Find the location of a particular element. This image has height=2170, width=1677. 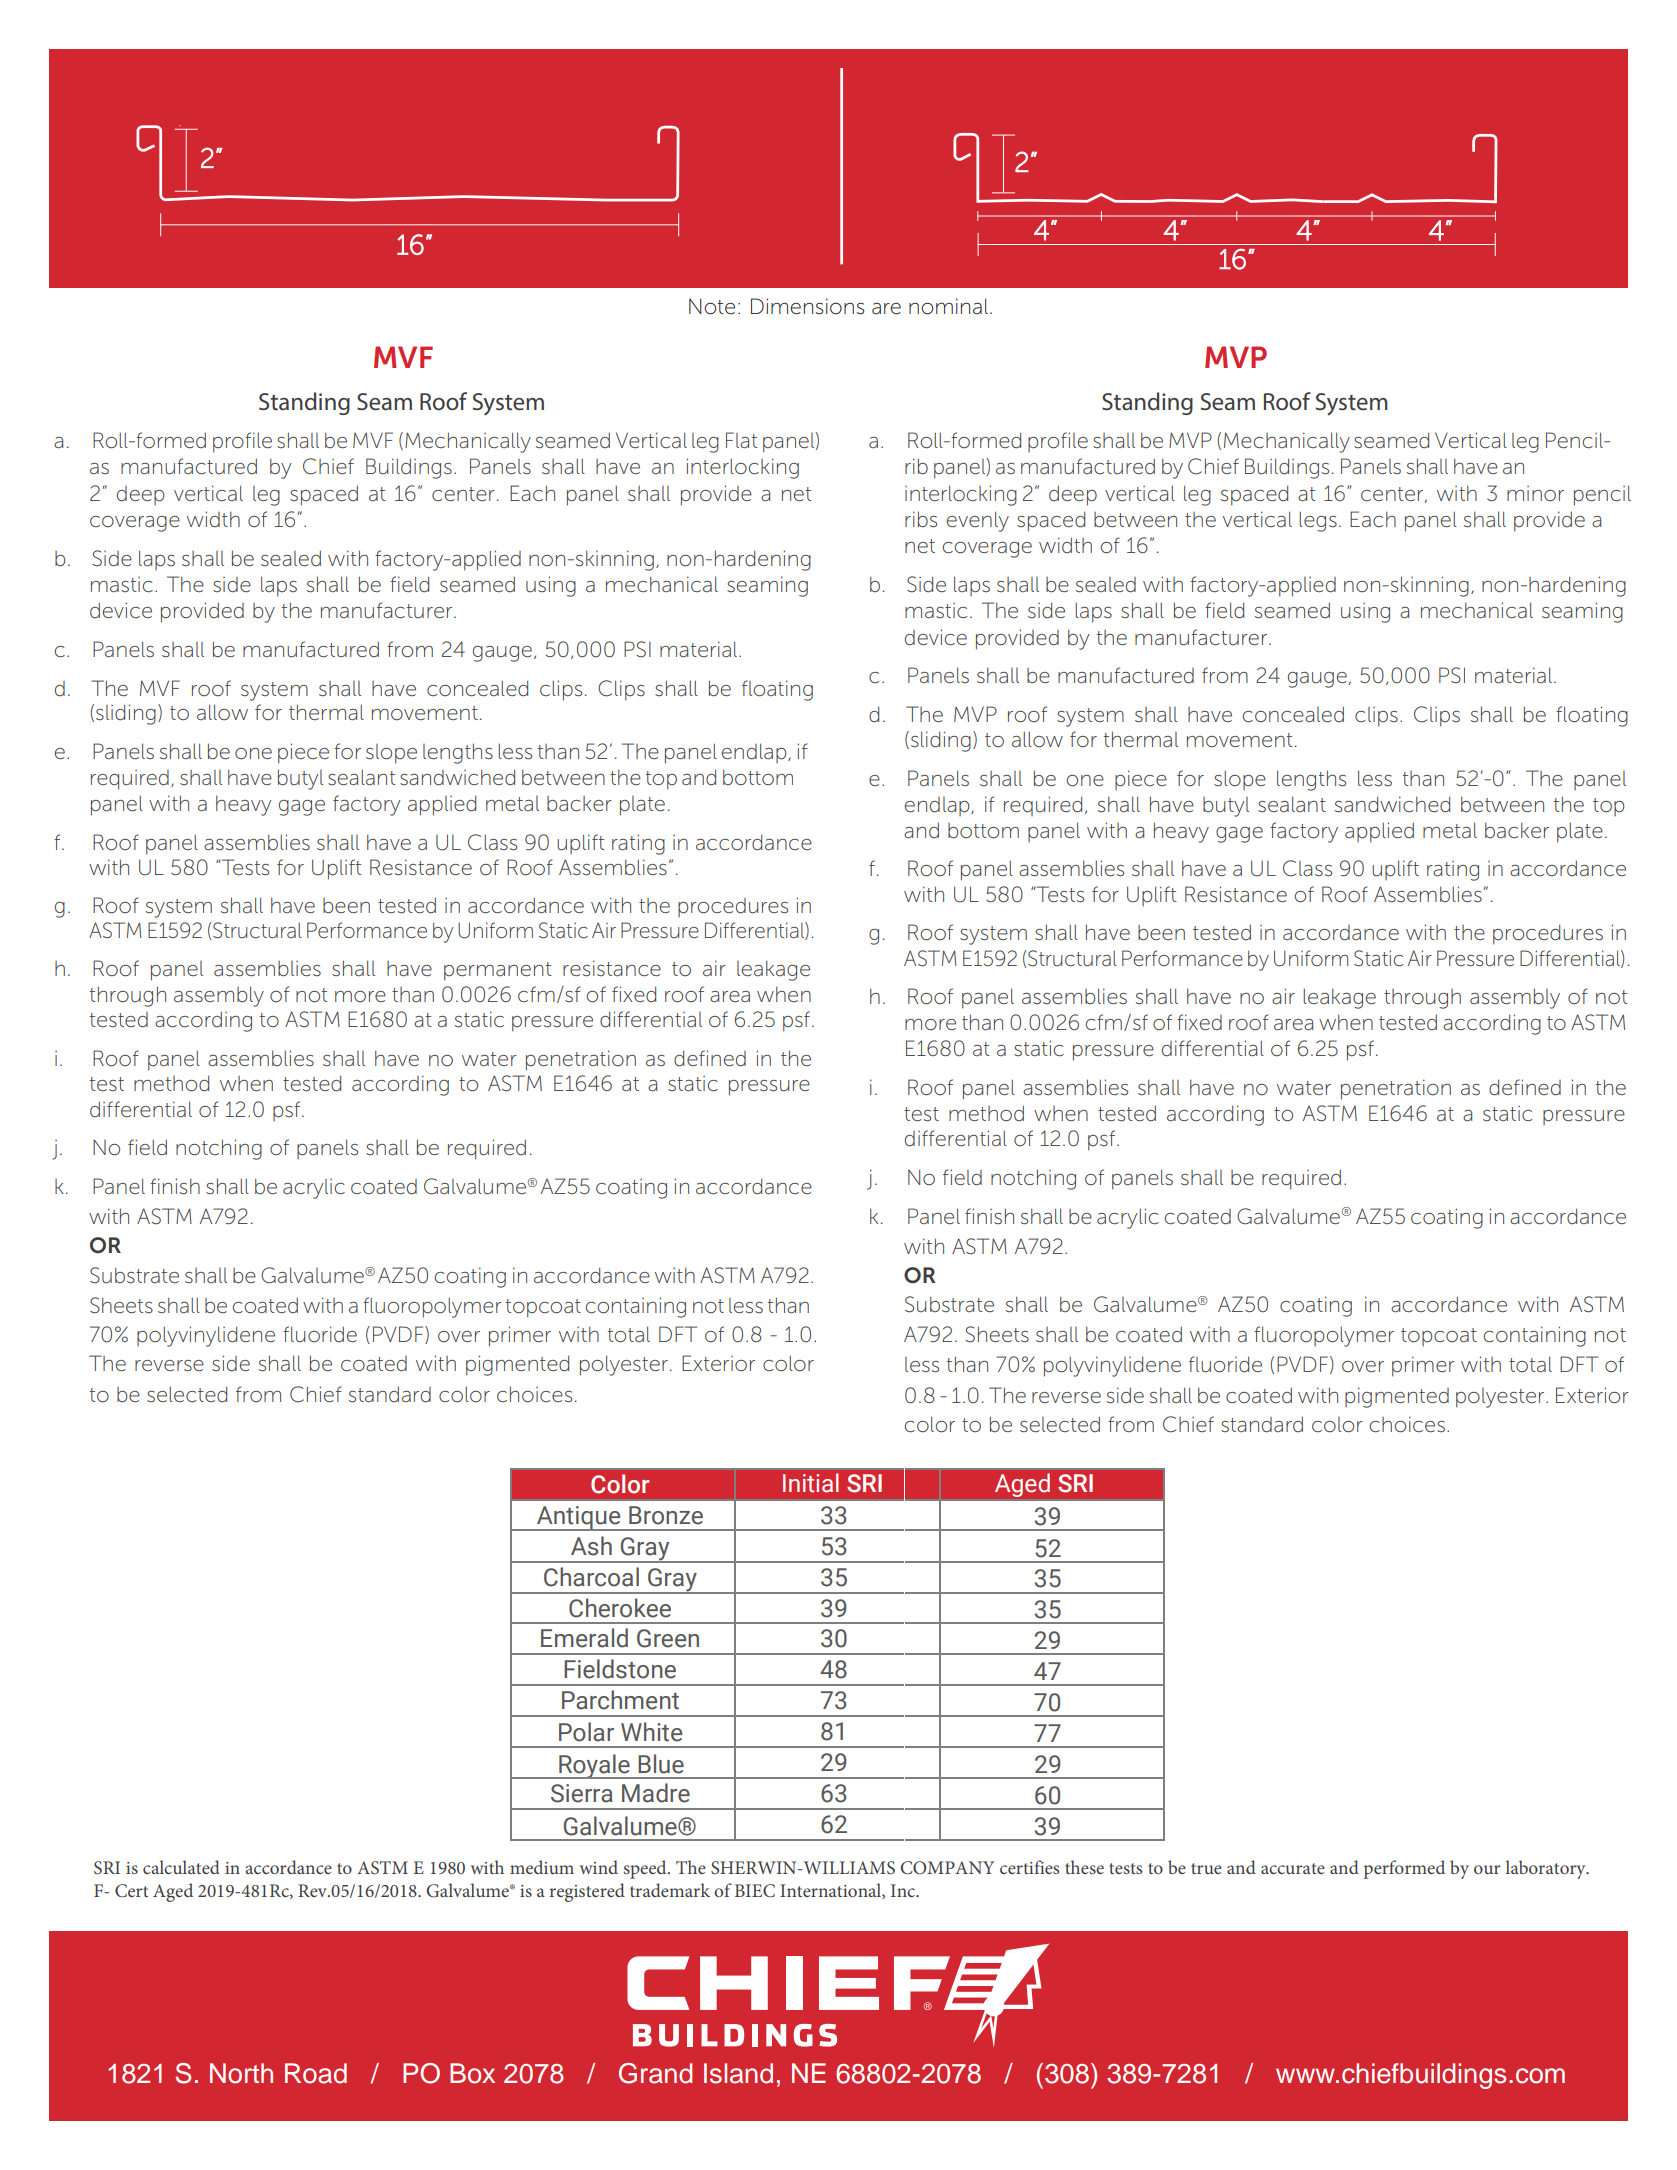

legs is located at coordinates (1318, 521).
